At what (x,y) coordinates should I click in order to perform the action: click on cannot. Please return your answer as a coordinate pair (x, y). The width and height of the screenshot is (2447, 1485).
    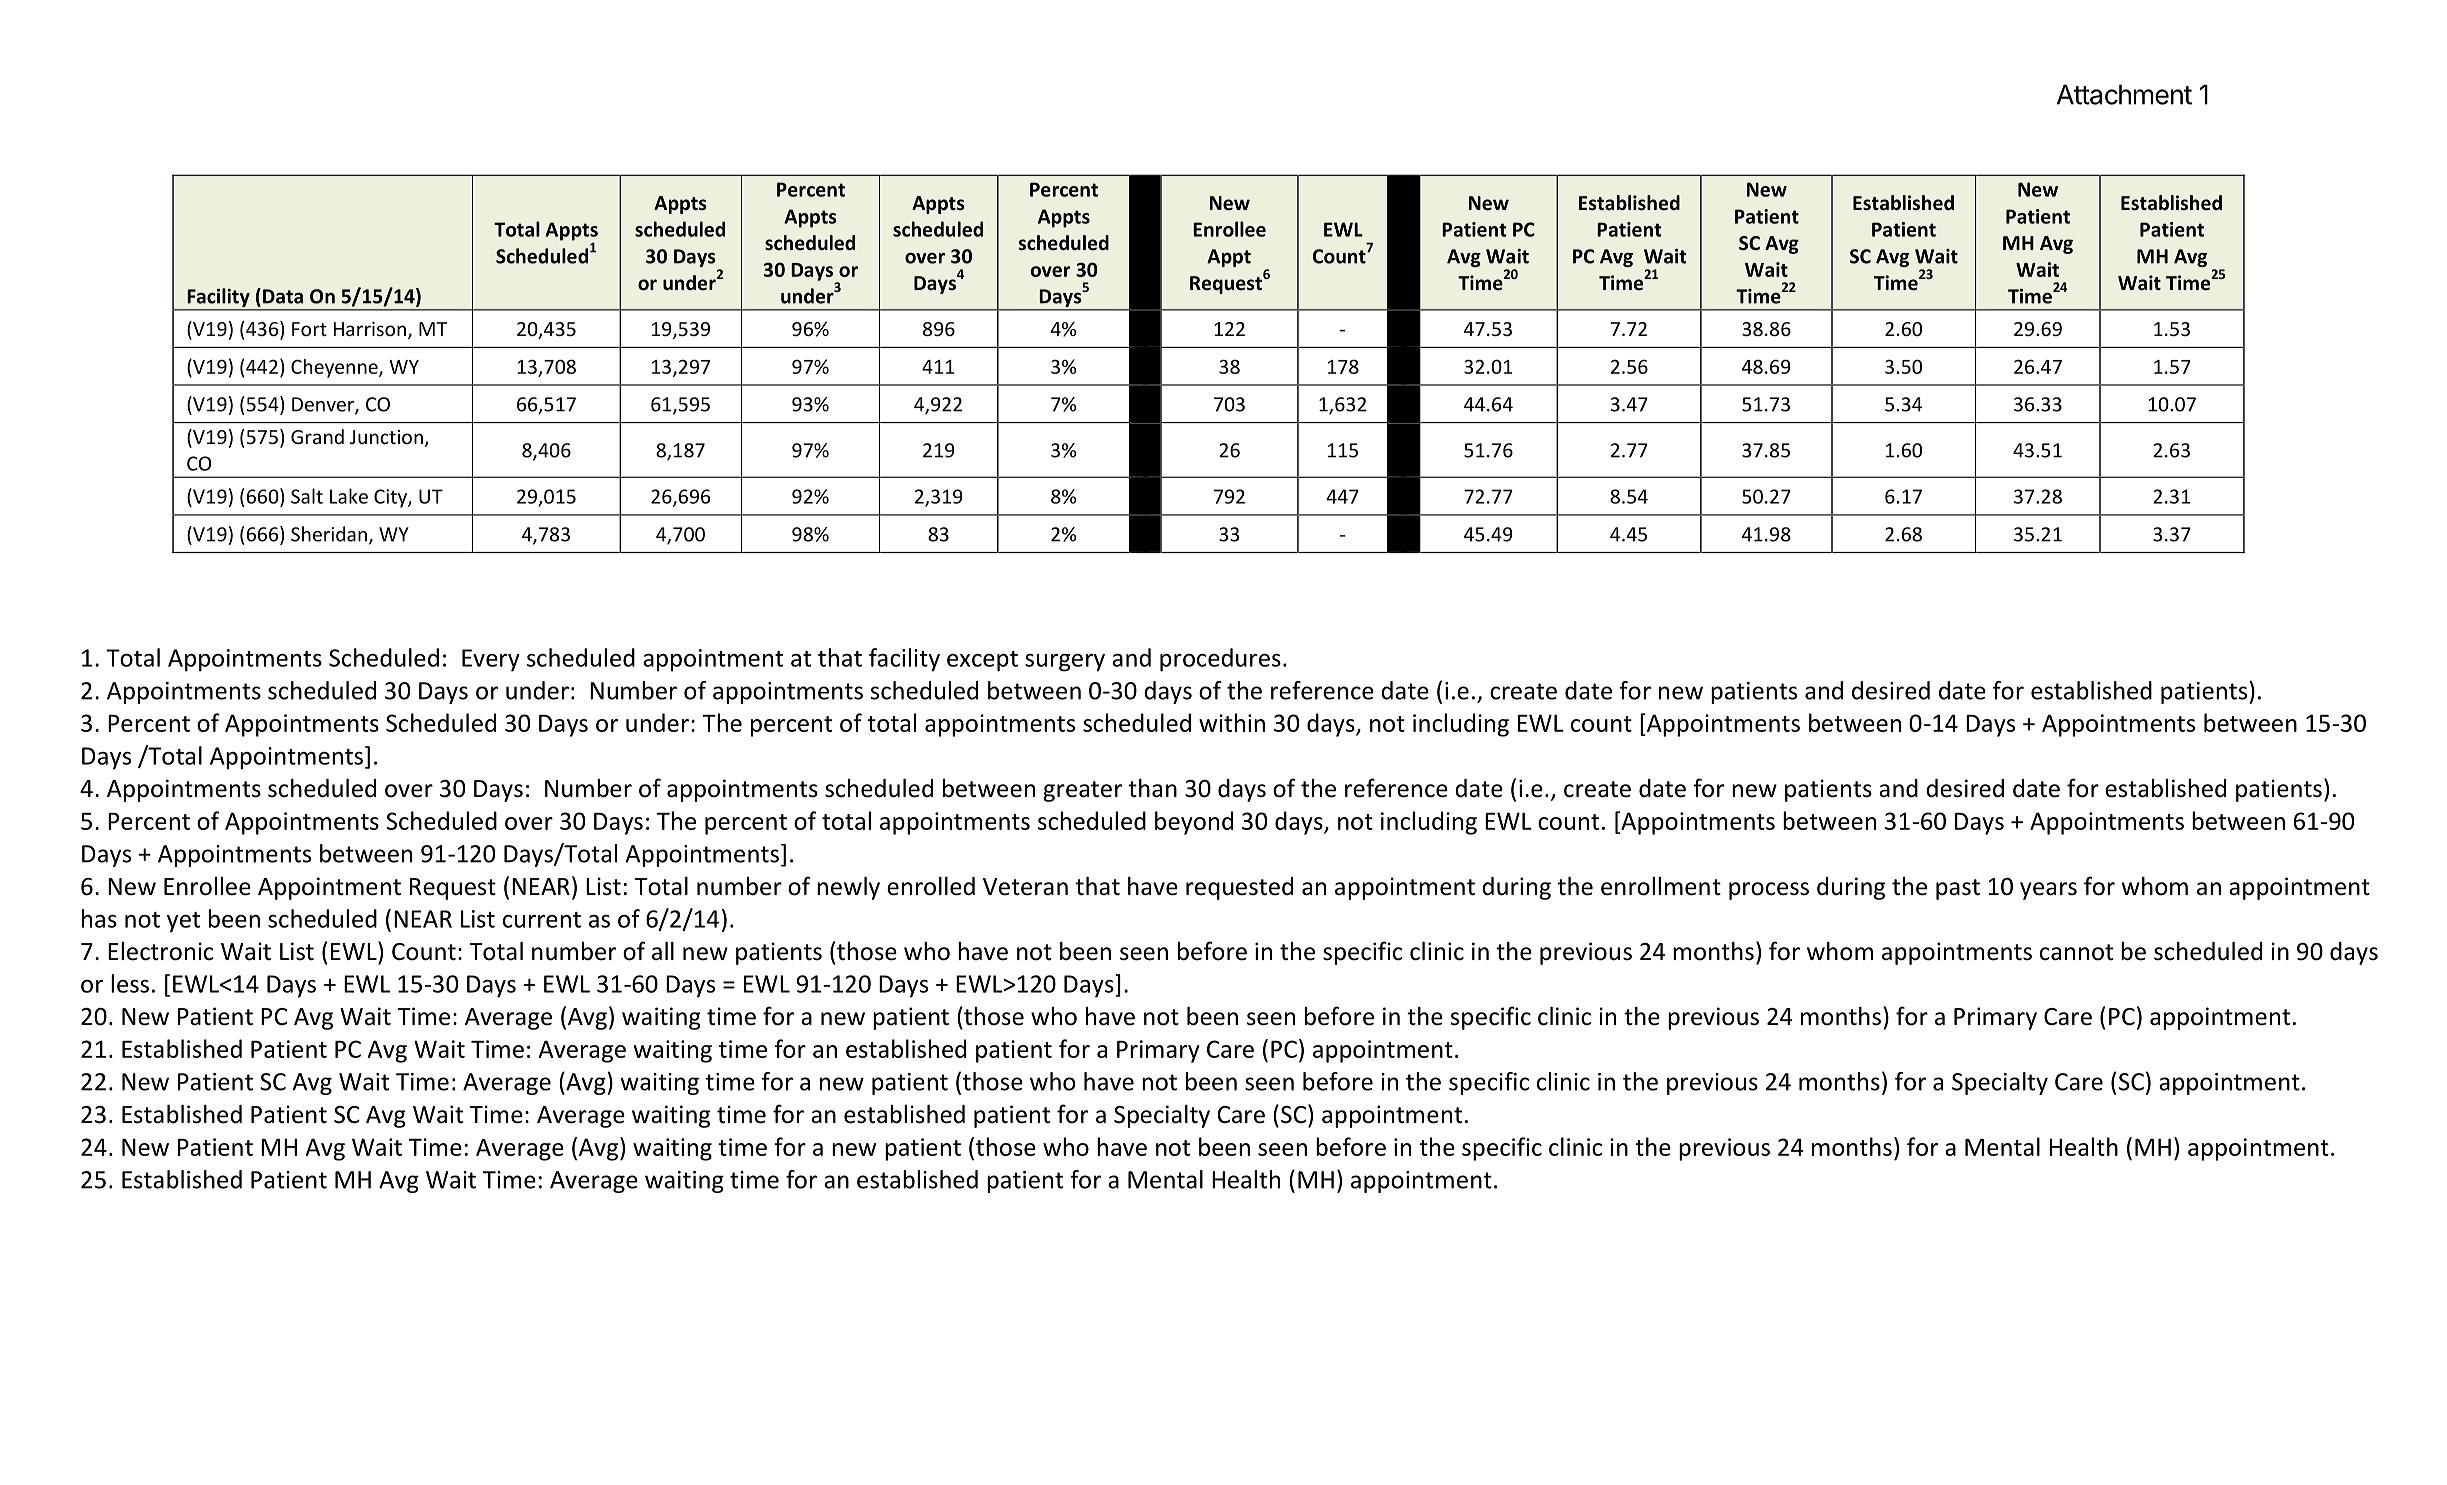
    Looking at the image, I should click on (2076, 952).
